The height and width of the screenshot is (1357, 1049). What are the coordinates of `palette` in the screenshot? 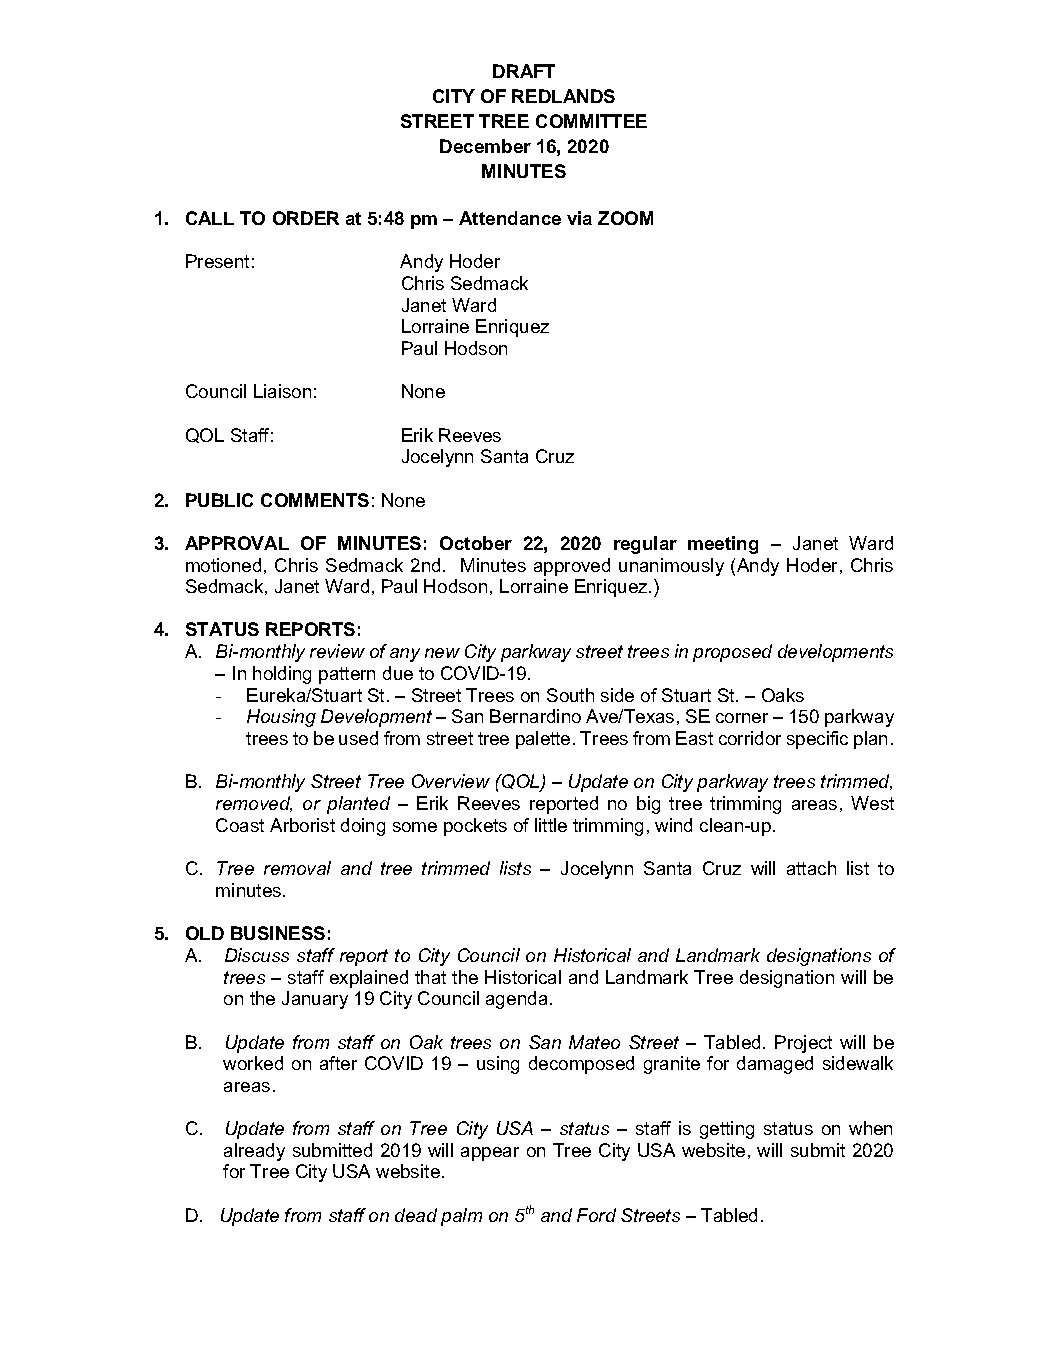 It's located at (543, 740).
